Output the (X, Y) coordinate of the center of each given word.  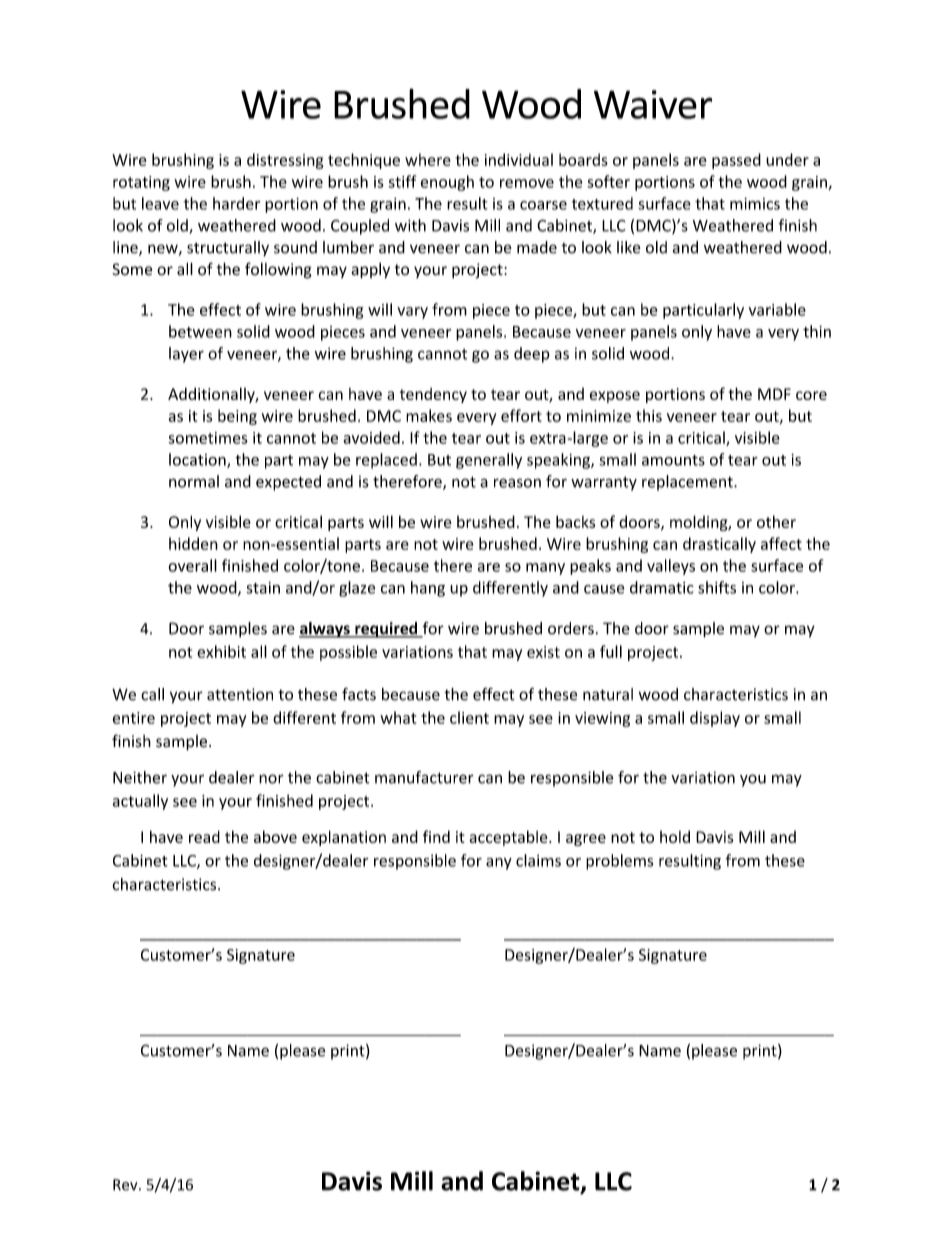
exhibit (221, 651)
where (428, 159)
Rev (126, 1185)
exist (543, 652)
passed (736, 161)
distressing (285, 161)
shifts (717, 587)
